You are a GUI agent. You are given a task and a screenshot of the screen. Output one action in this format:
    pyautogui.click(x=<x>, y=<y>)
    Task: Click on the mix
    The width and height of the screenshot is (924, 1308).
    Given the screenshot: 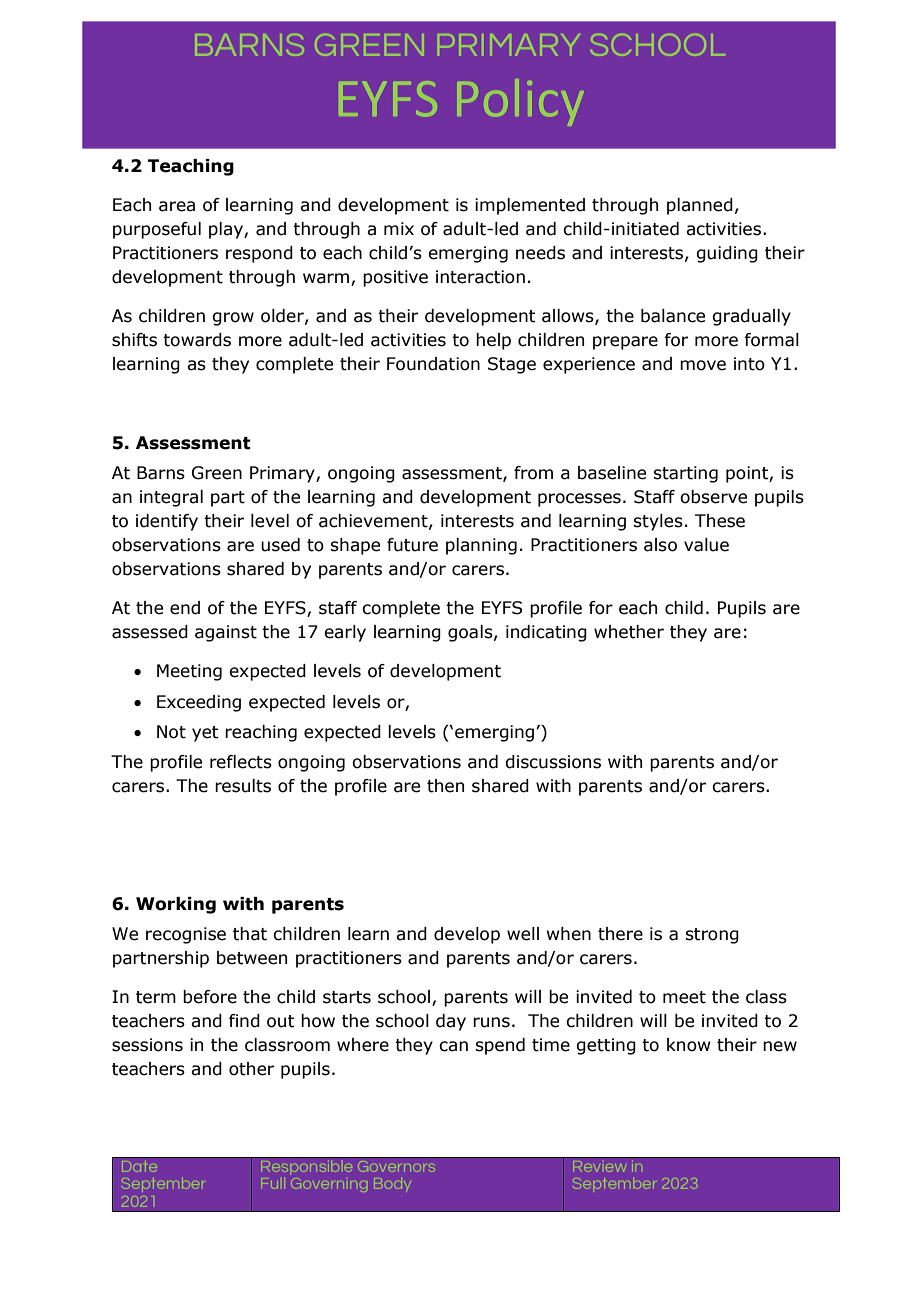 What is the action you would take?
    pyautogui.click(x=399, y=228)
